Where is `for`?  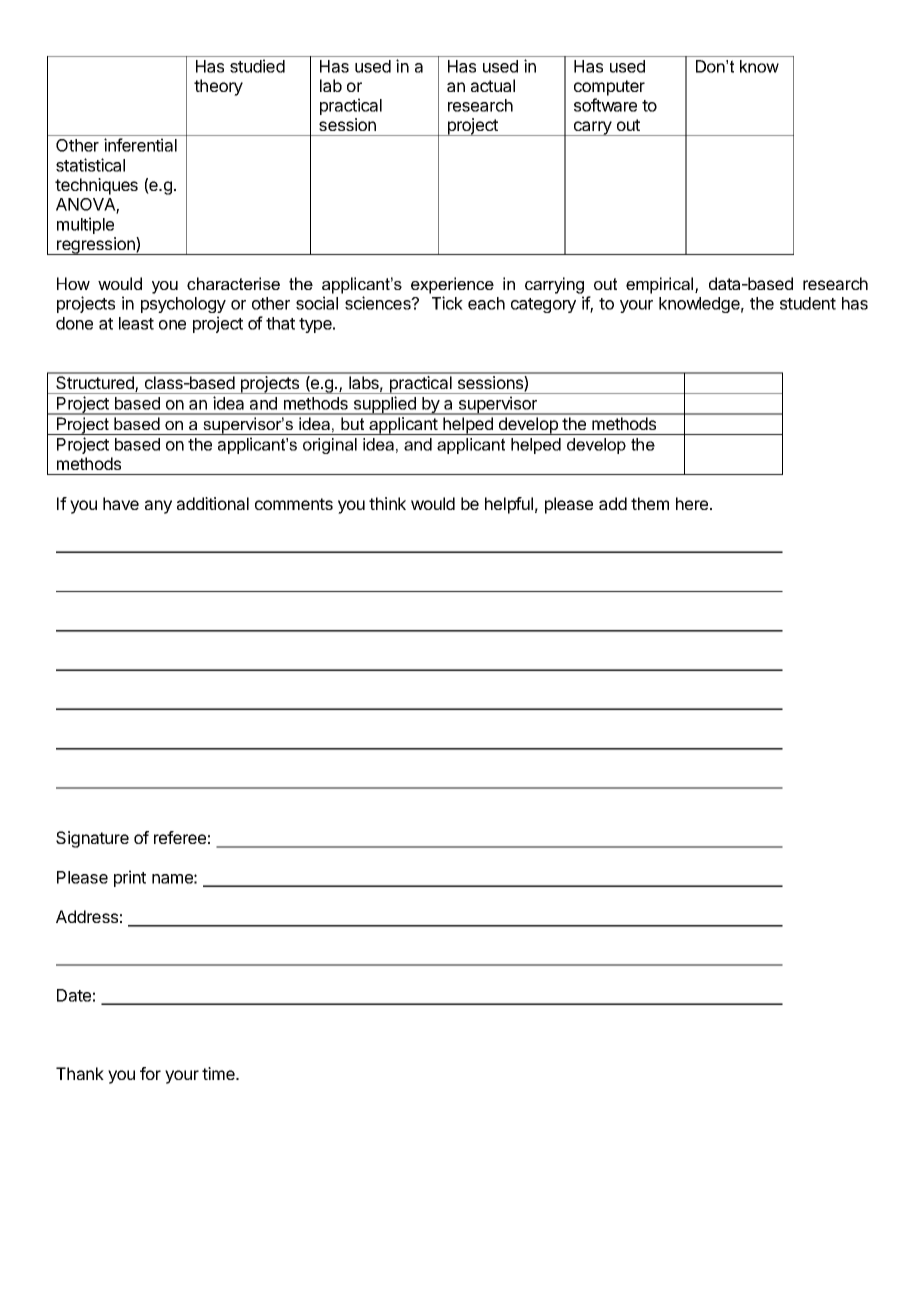
for is located at coordinates (150, 1073).
